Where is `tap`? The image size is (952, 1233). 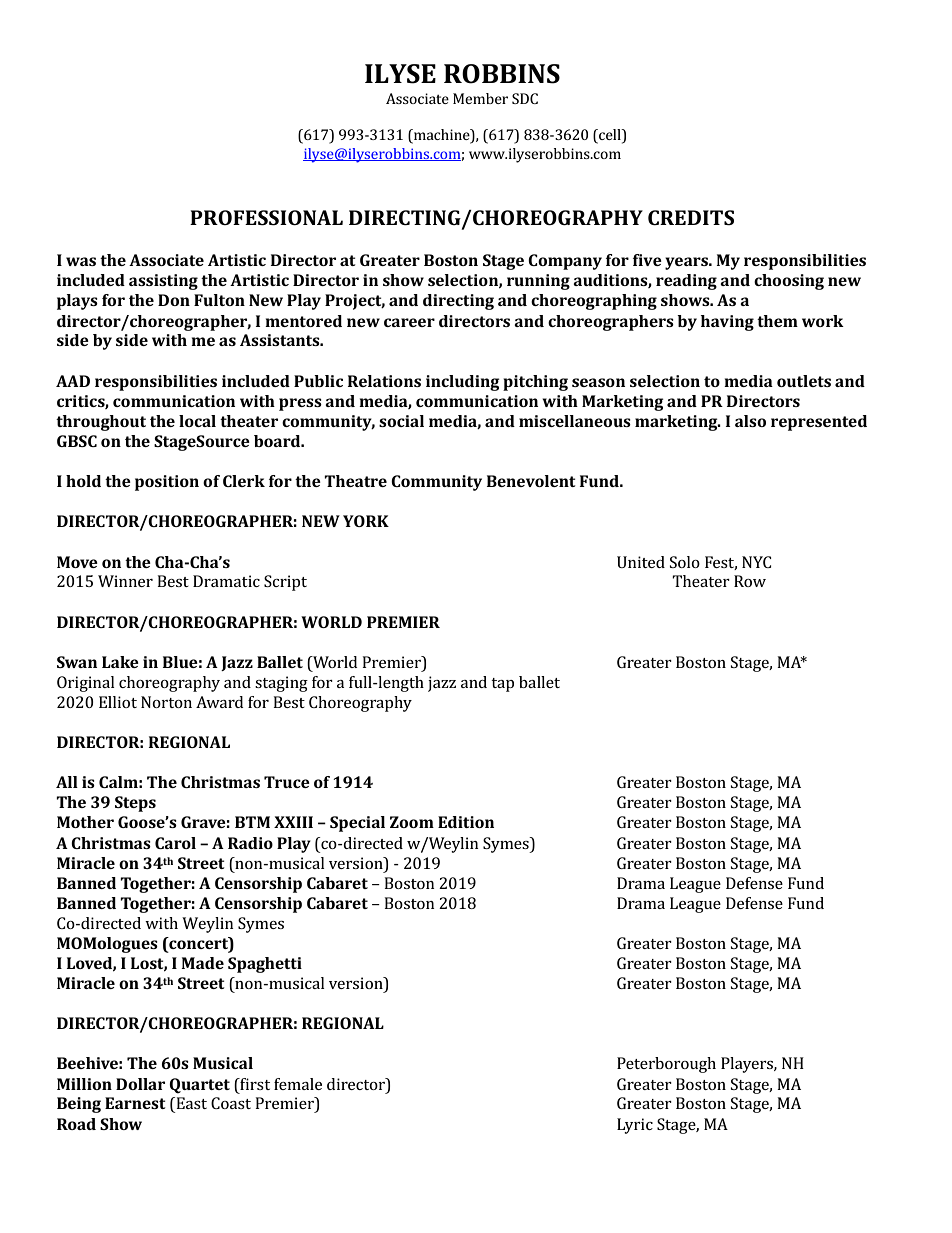 tap is located at coordinates (502, 685).
